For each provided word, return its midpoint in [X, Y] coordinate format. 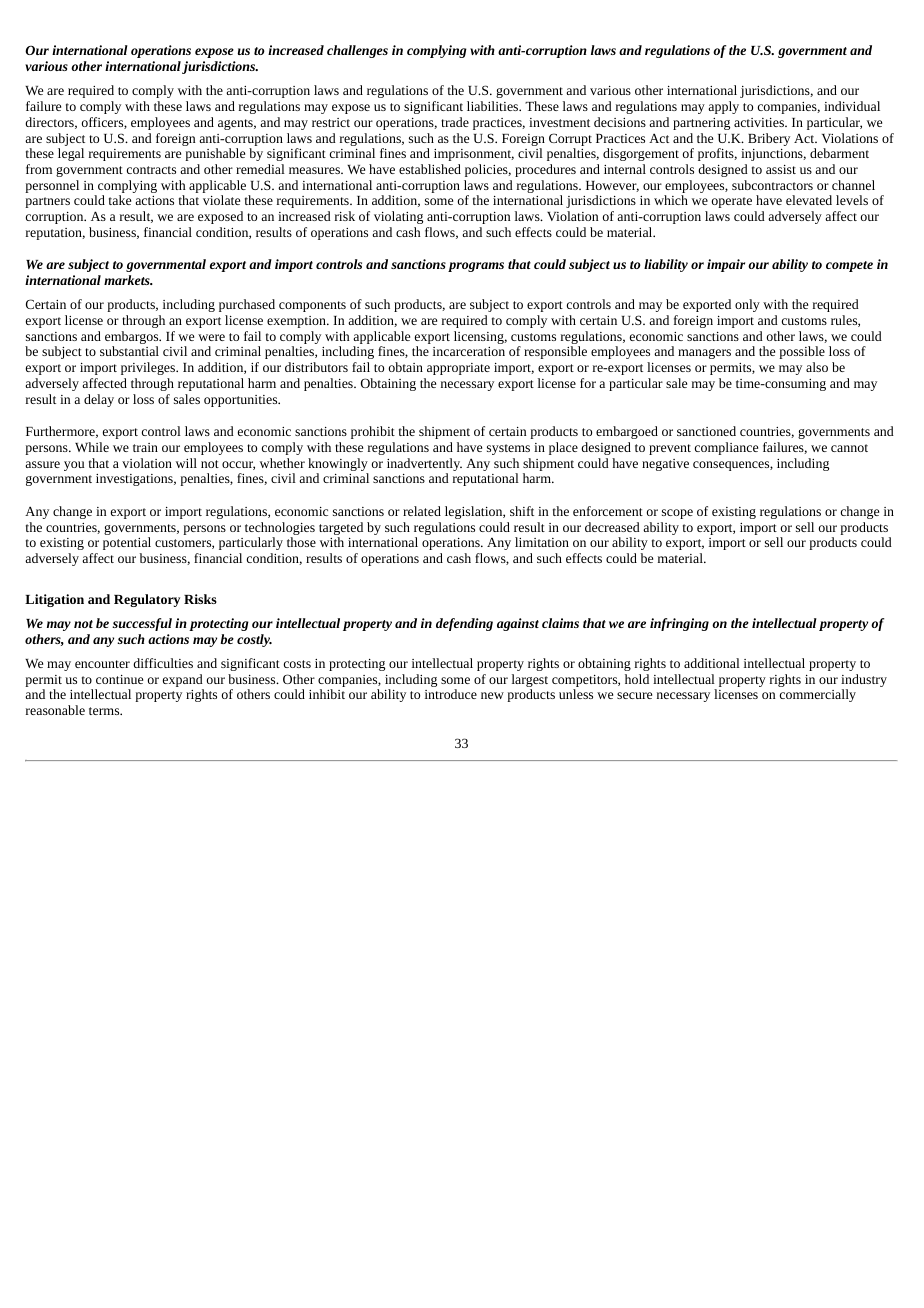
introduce [451, 694]
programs [476, 267]
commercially [818, 695]
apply [723, 107]
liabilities [494, 106]
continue [119, 679]
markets [128, 280]
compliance [726, 448]
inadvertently [424, 466]
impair [726, 265]
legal [71, 154]
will [186, 463]
